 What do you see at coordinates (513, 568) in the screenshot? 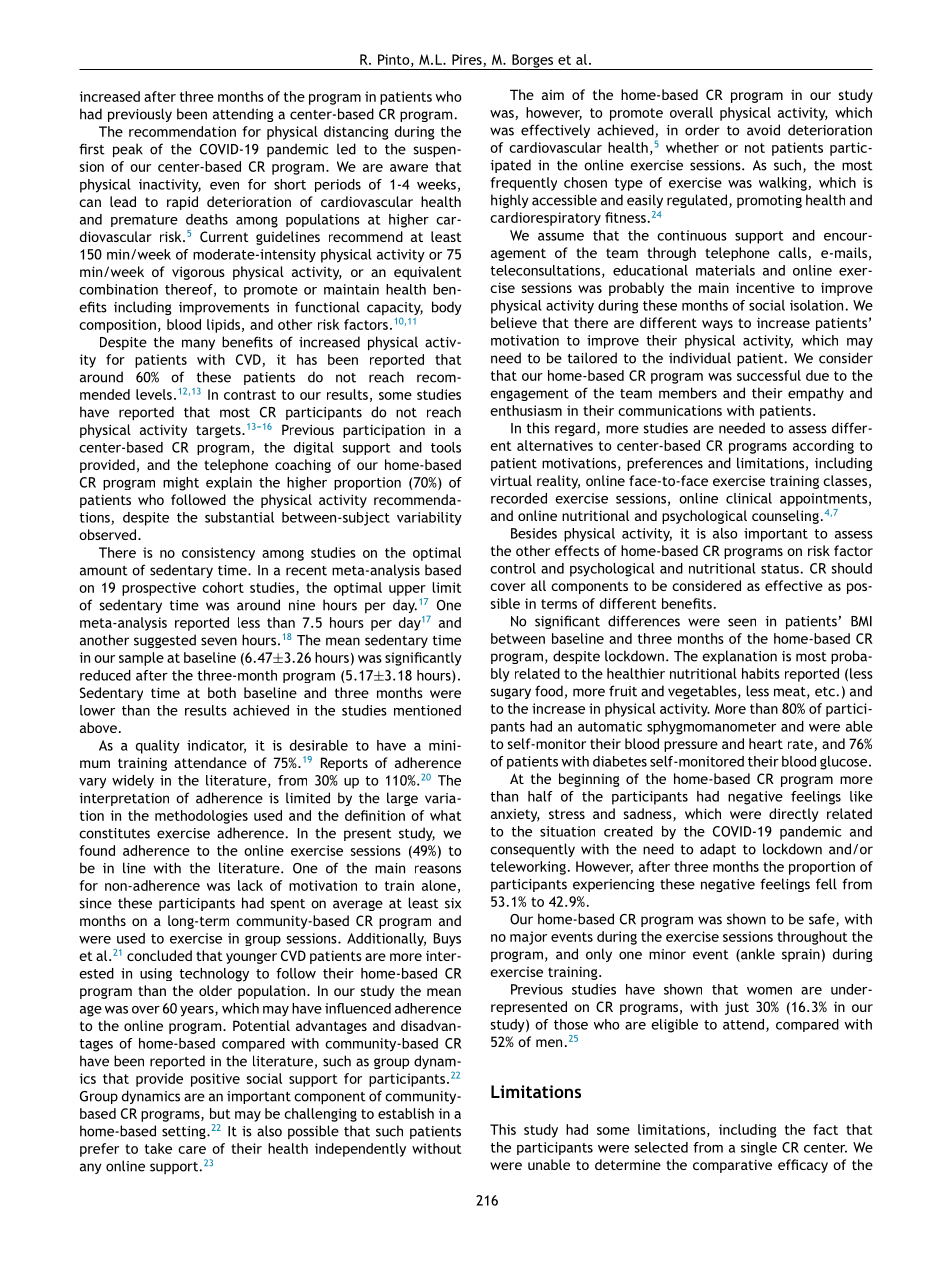
I see `control` at bounding box center [513, 568].
